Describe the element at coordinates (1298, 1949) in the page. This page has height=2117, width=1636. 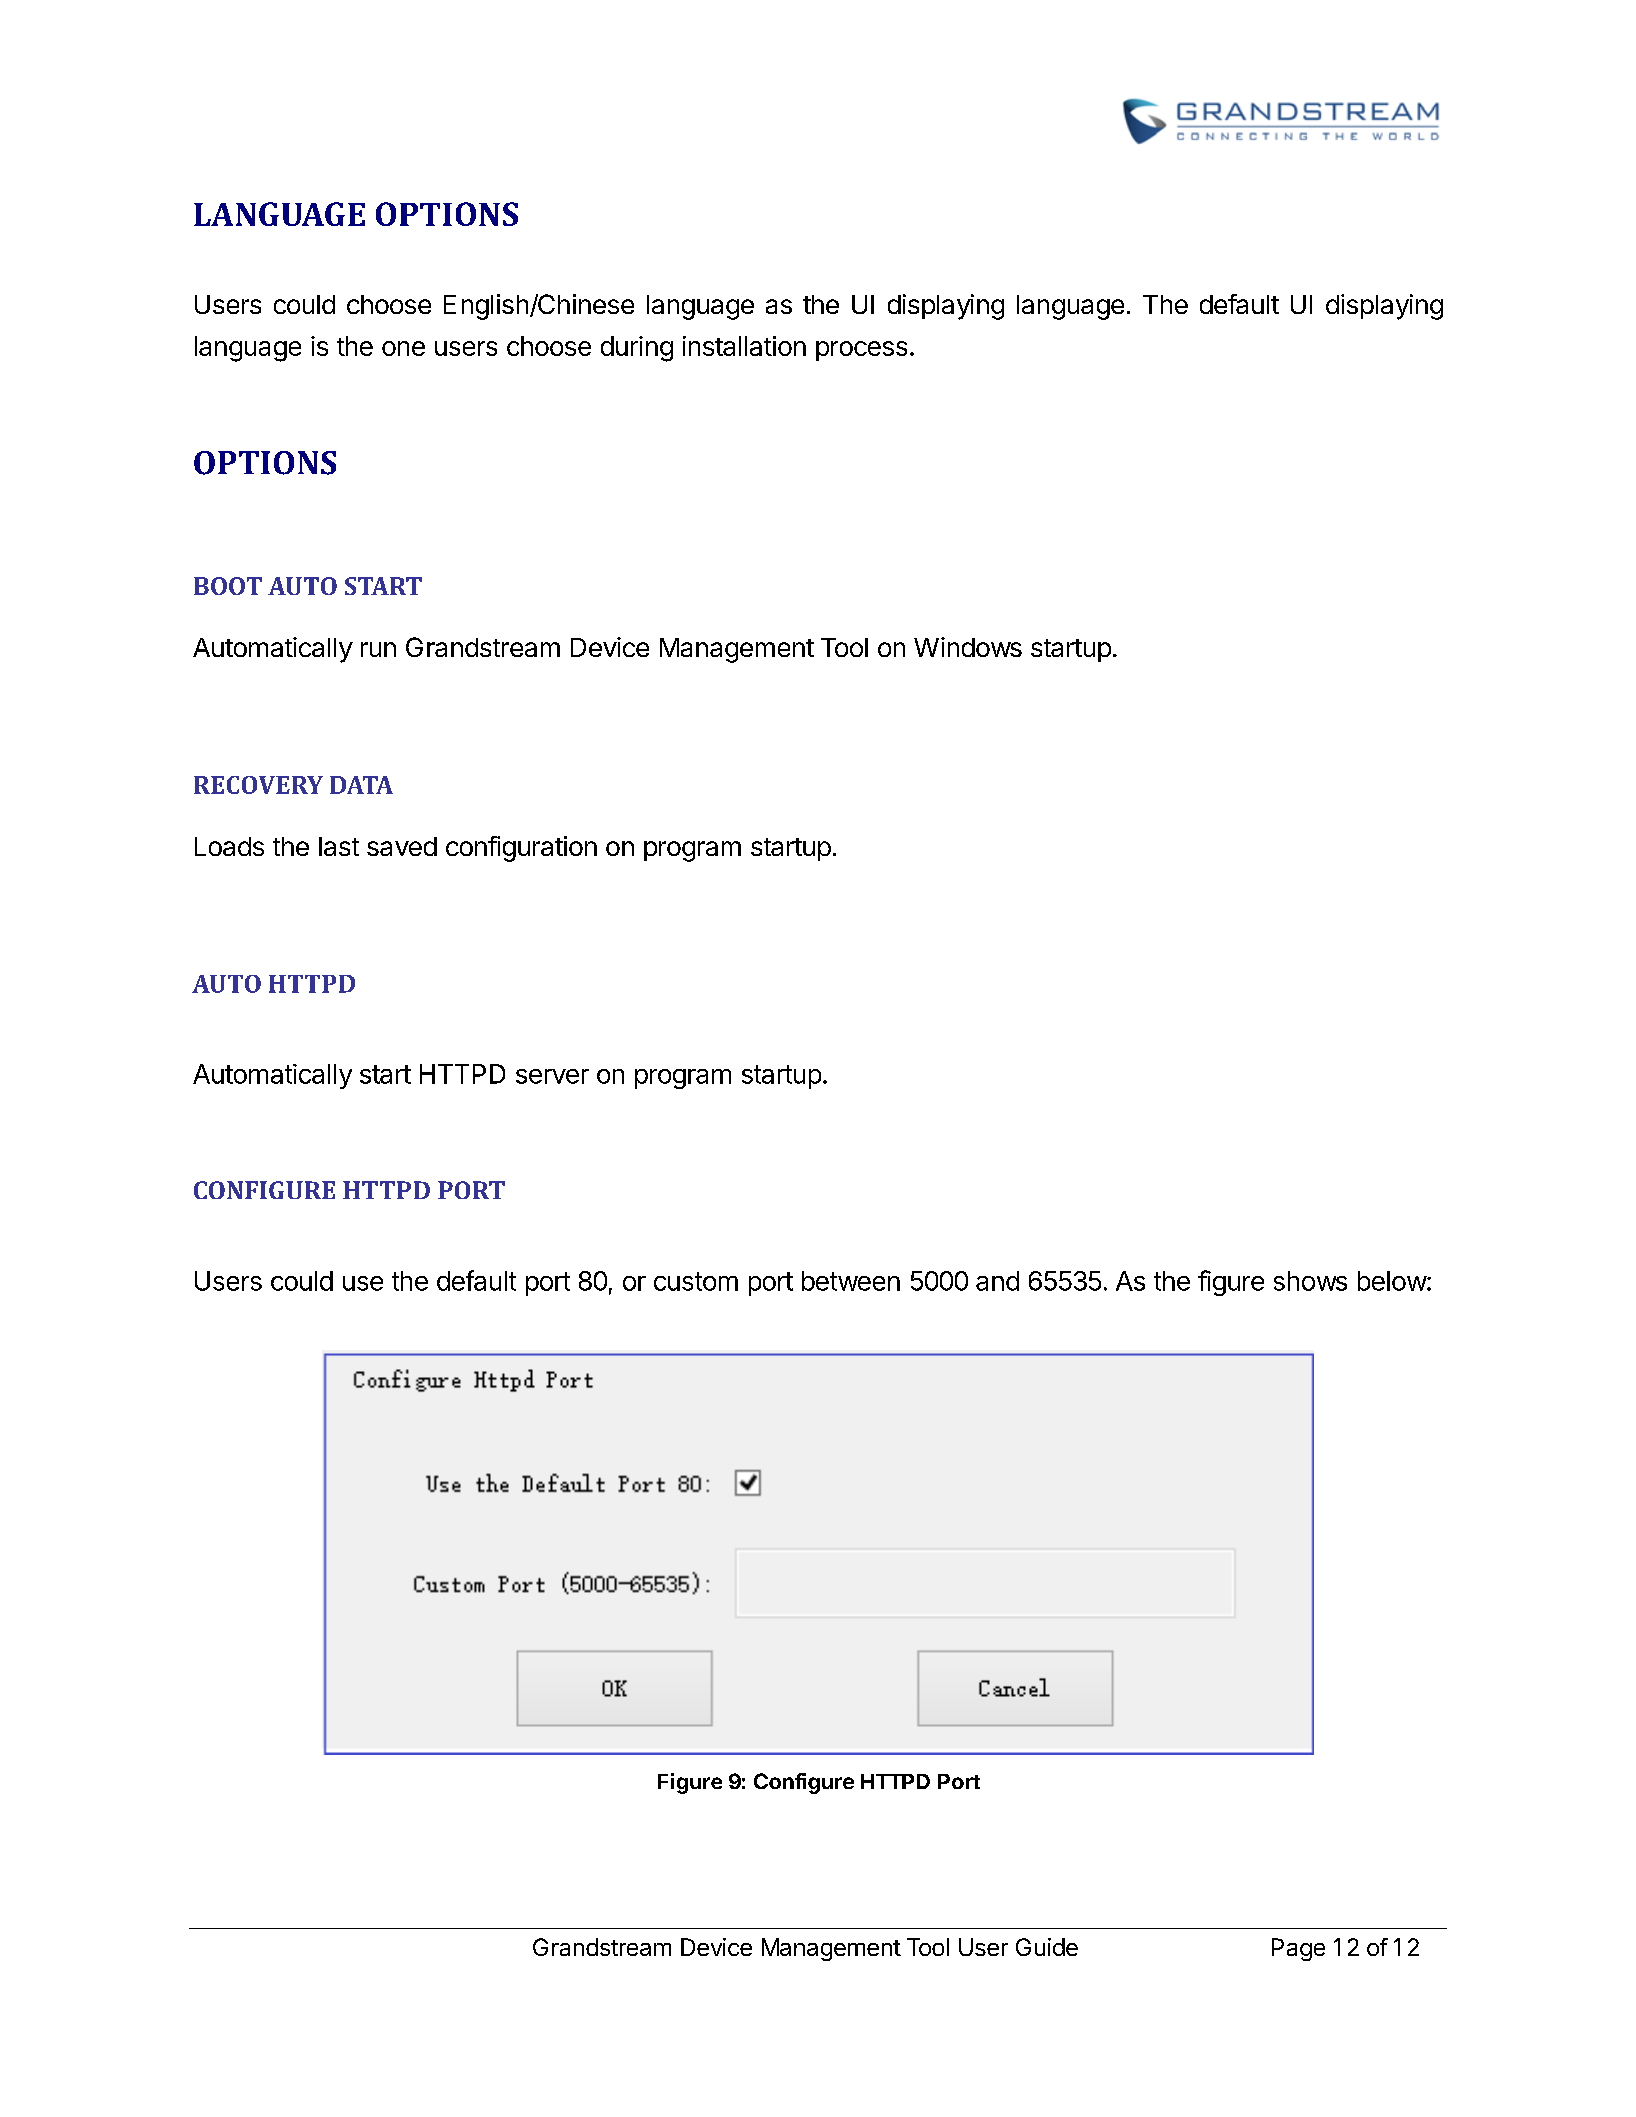
I see `Page` at that location.
